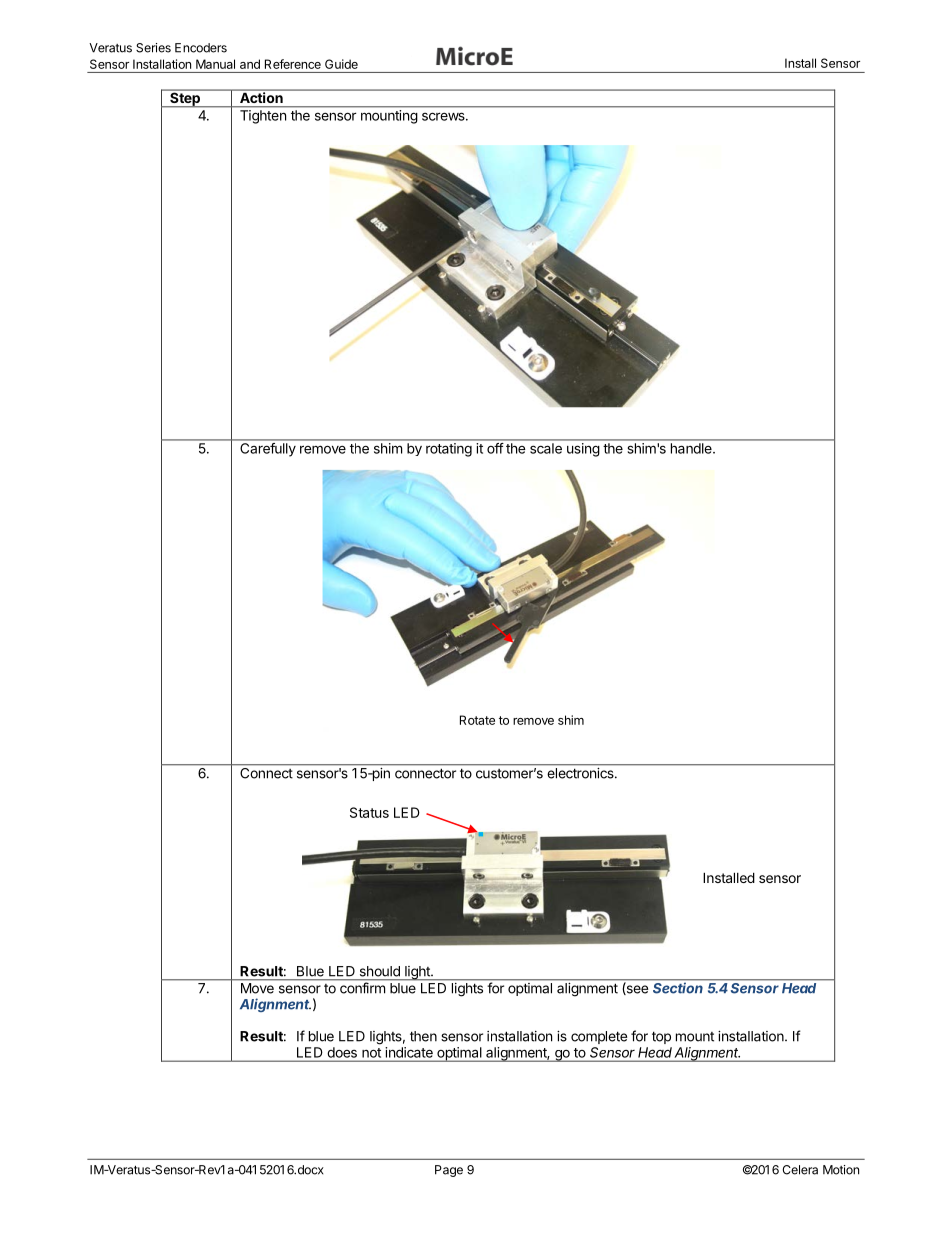 This image has width=952, height=1233. Describe the element at coordinates (800, 1170) in the image. I see `Celera` at that location.
